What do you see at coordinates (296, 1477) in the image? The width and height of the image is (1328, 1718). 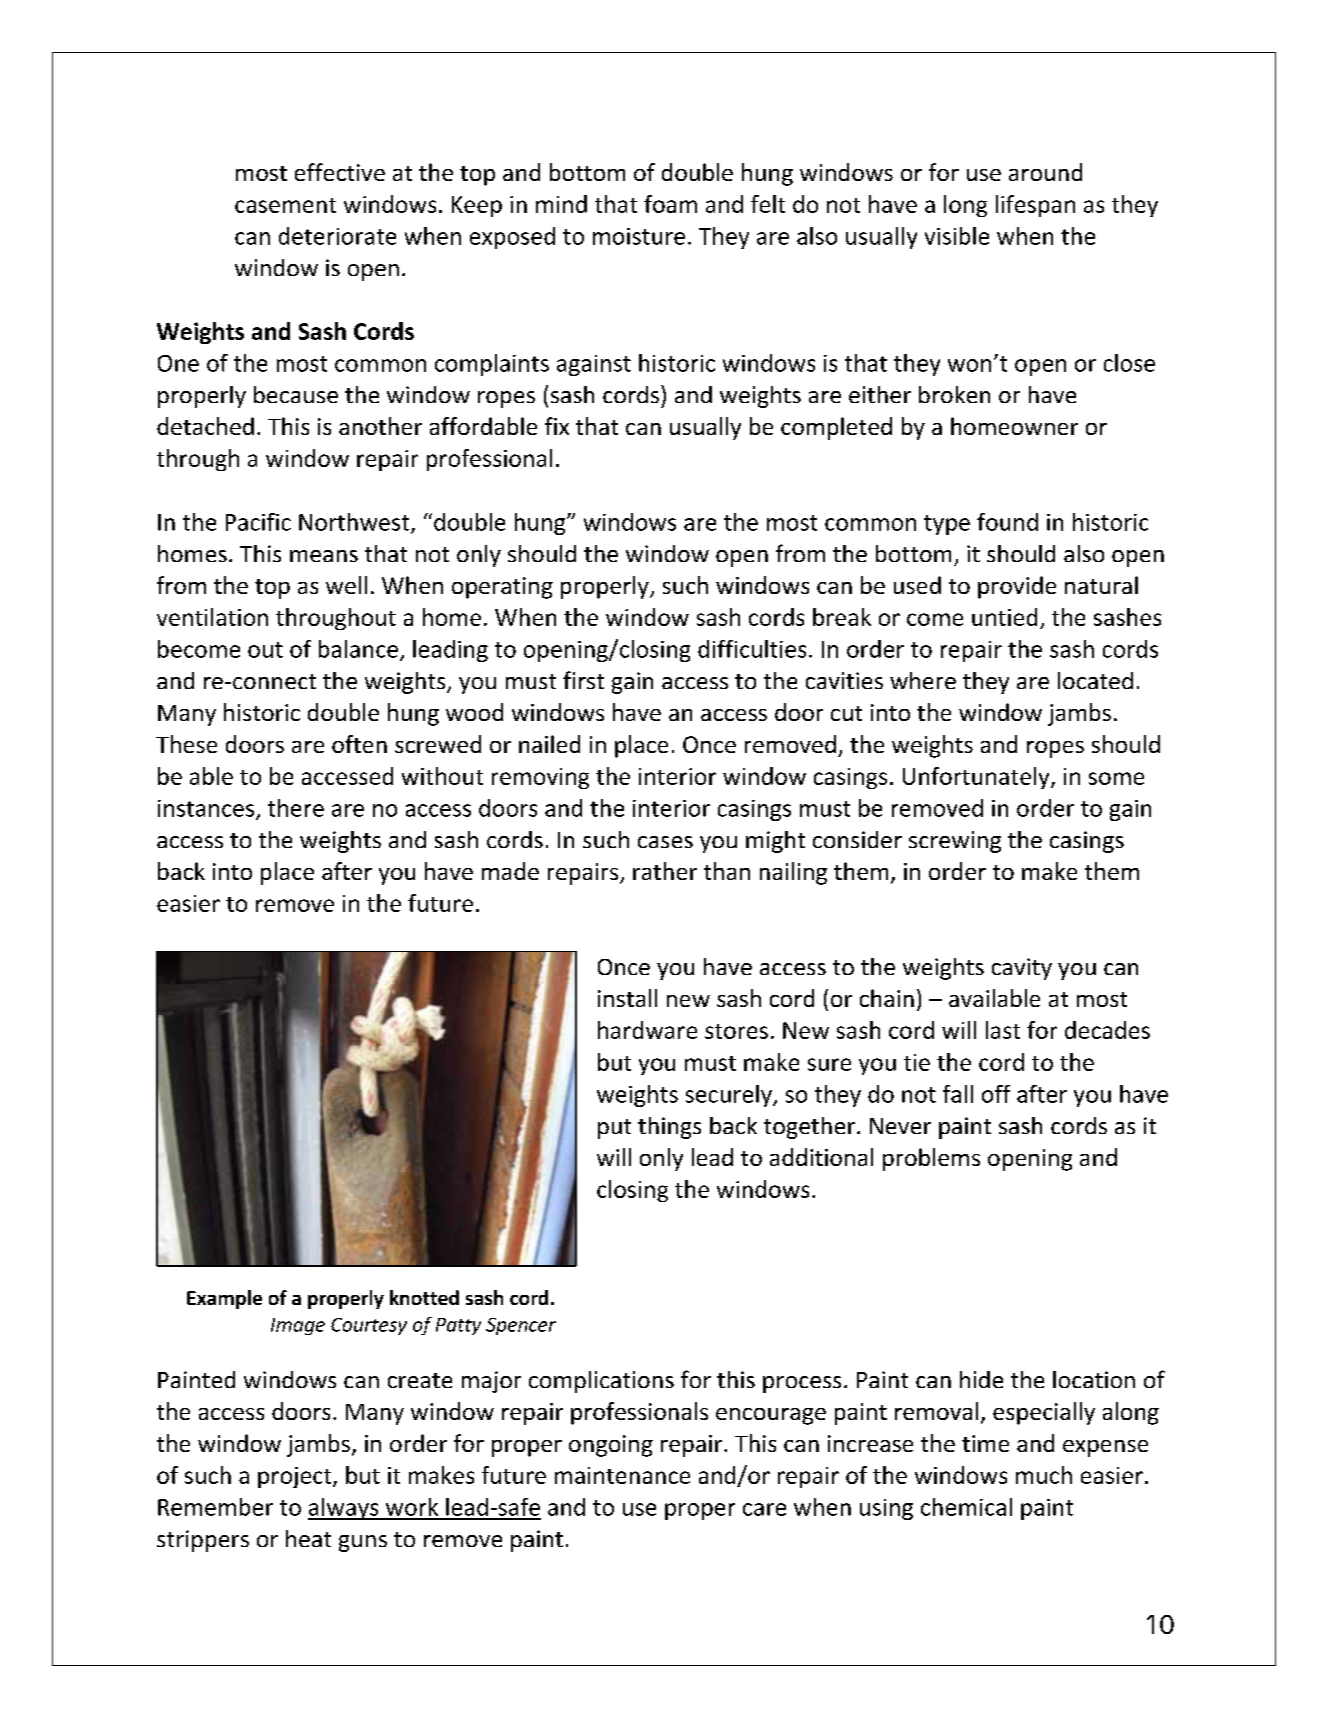 I see `project` at bounding box center [296, 1477].
